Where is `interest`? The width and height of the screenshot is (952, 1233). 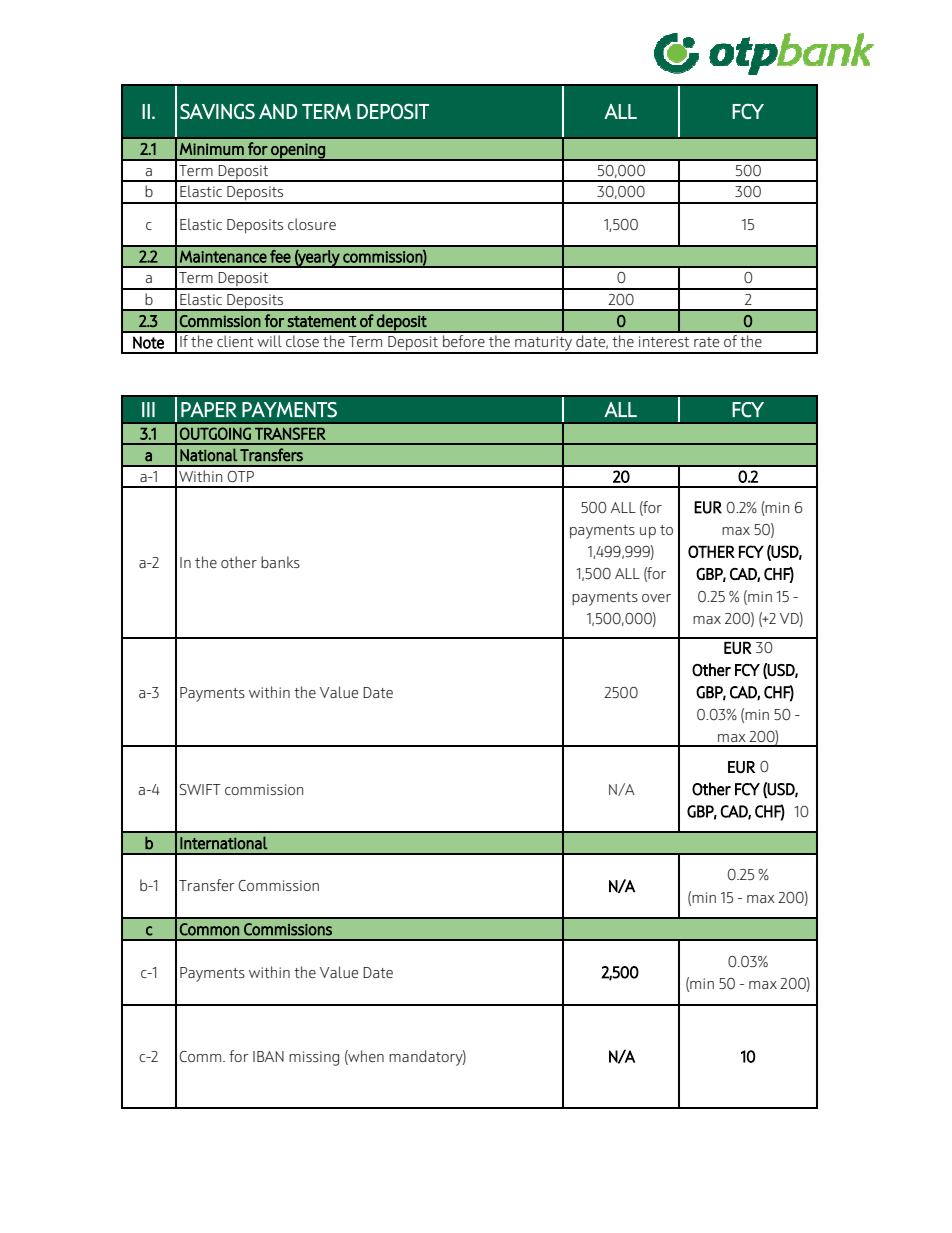
interest is located at coordinates (664, 341).
